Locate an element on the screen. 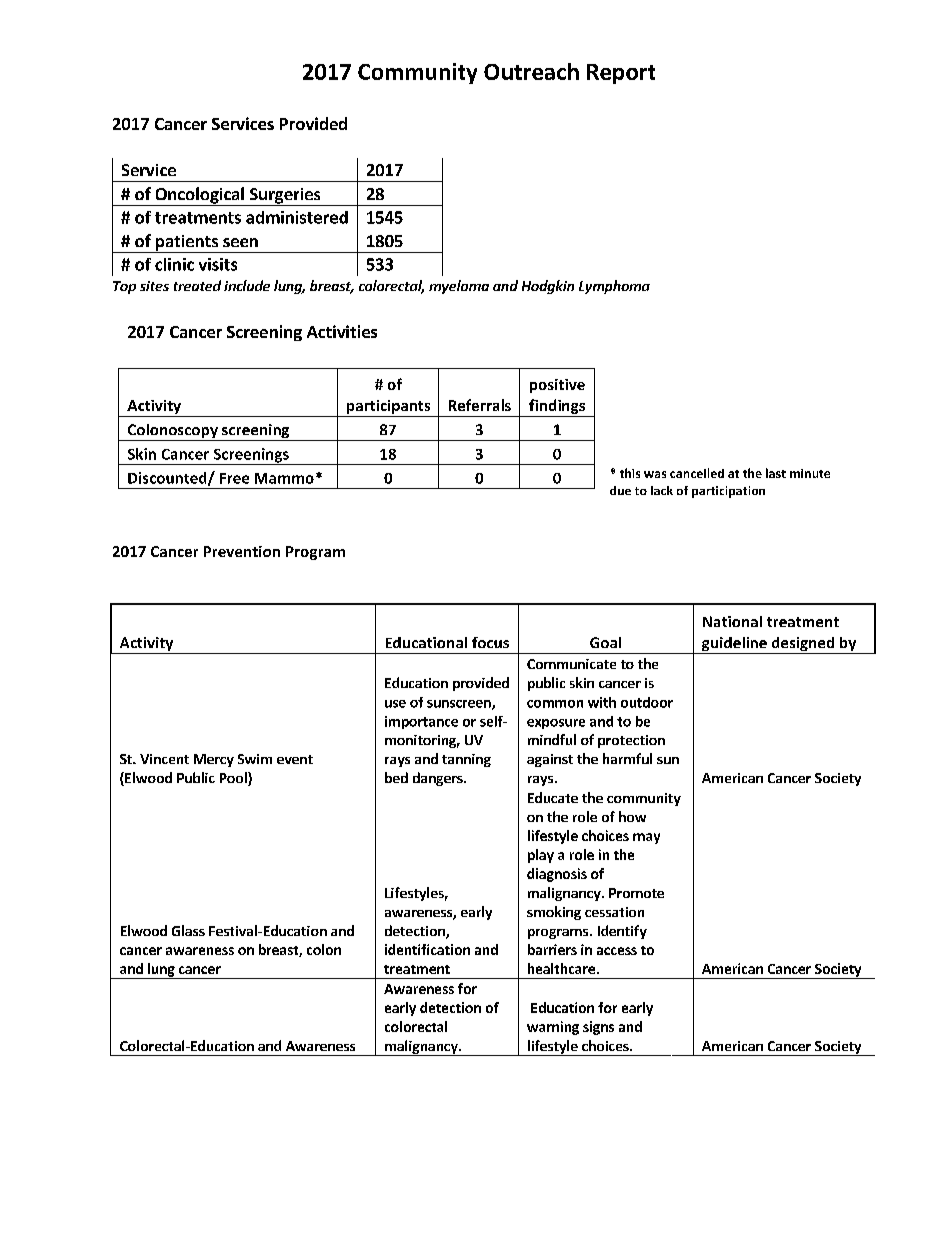 The height and width of the screenshot is (1233, 952). identification is located at coordinates (427, 949).
